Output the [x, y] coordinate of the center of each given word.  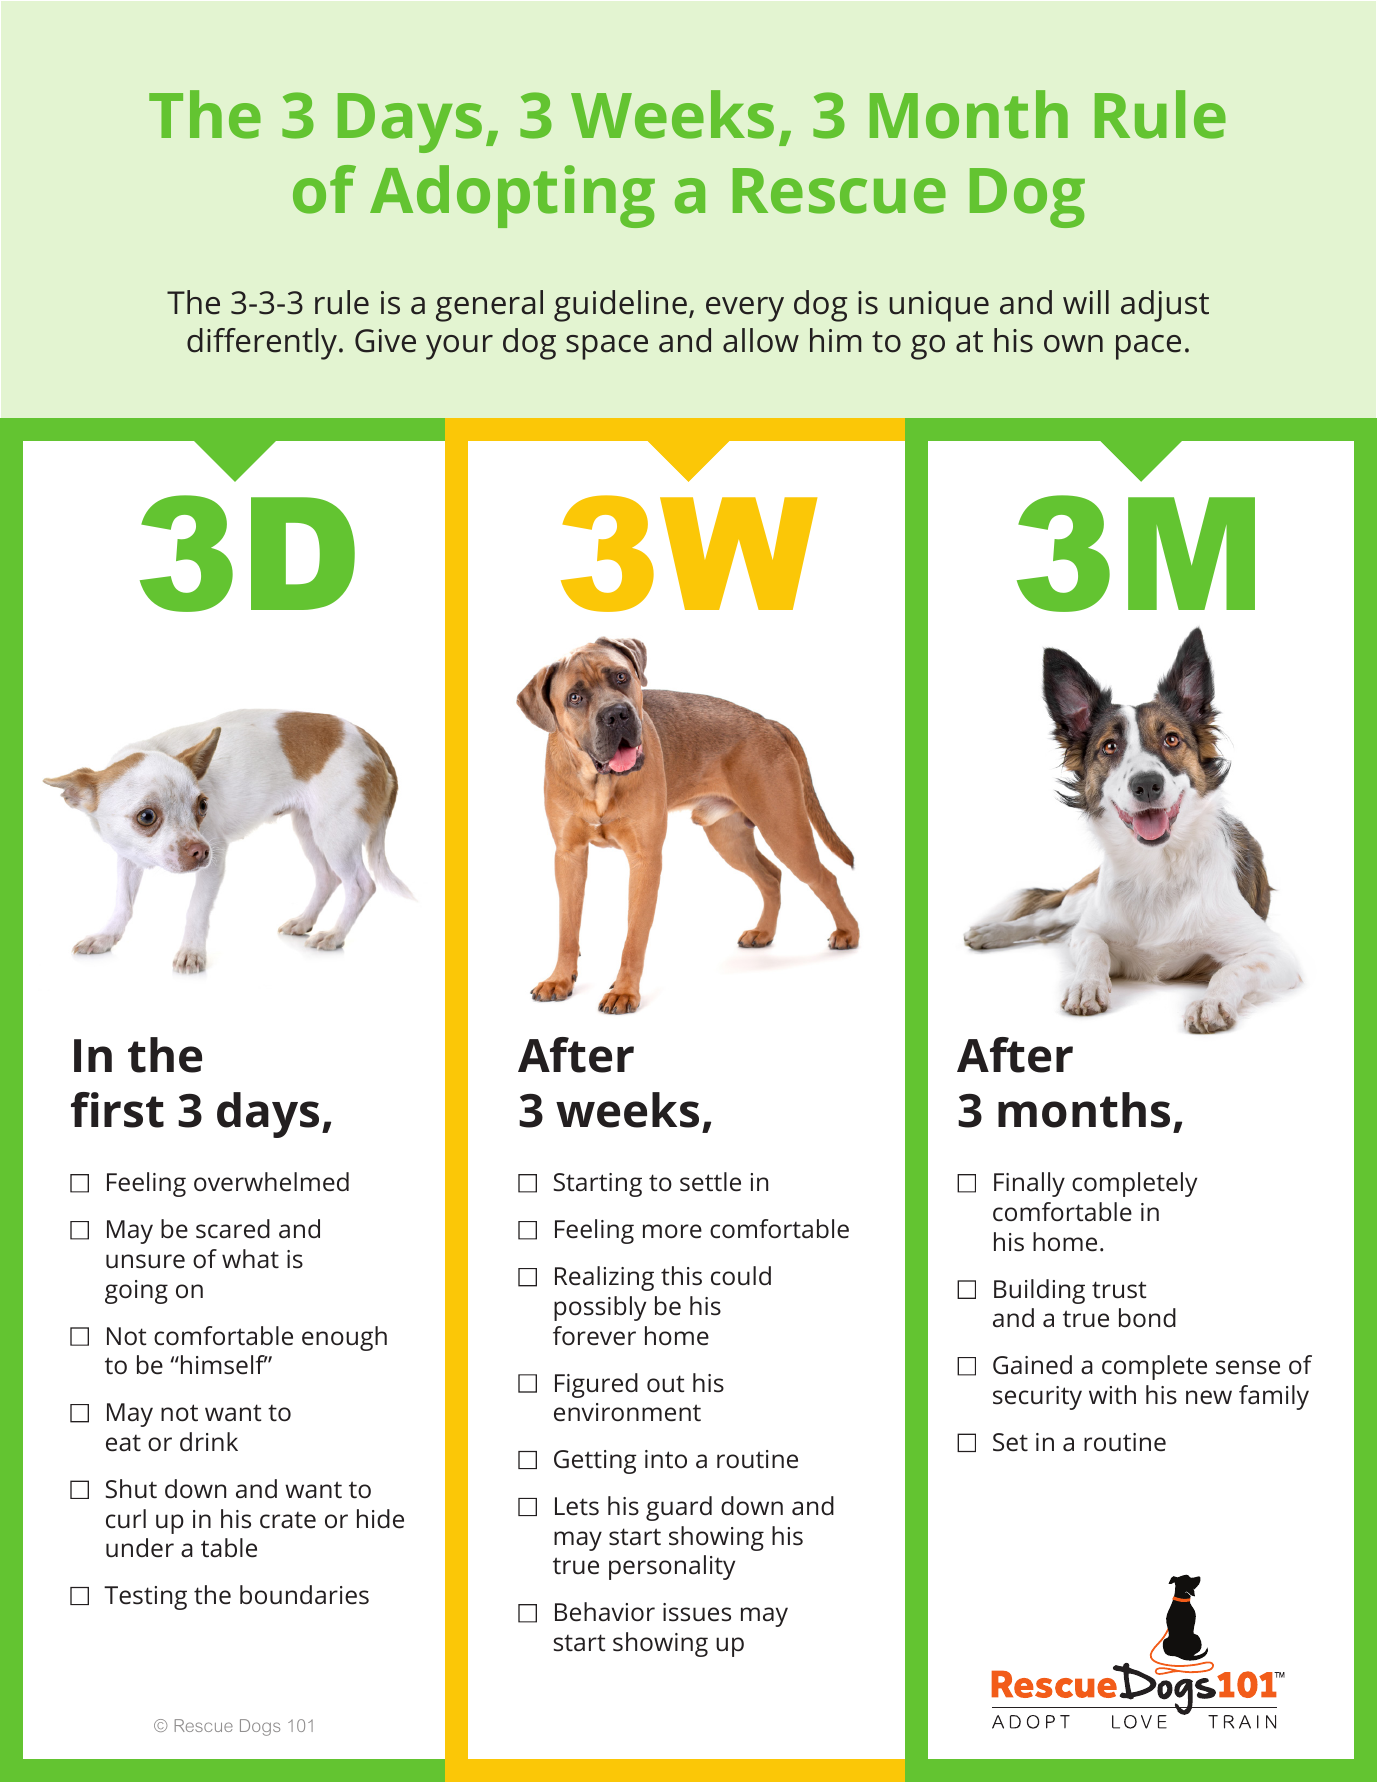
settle [710, 1182]
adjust [1165, 306]
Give [385, 341]
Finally [1029, 1184]
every [745, 309]
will [1086, 302]
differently [262, 344]
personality [672, 1567]
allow [761, 340]
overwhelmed [271, 1182]
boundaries [304, 1595]
